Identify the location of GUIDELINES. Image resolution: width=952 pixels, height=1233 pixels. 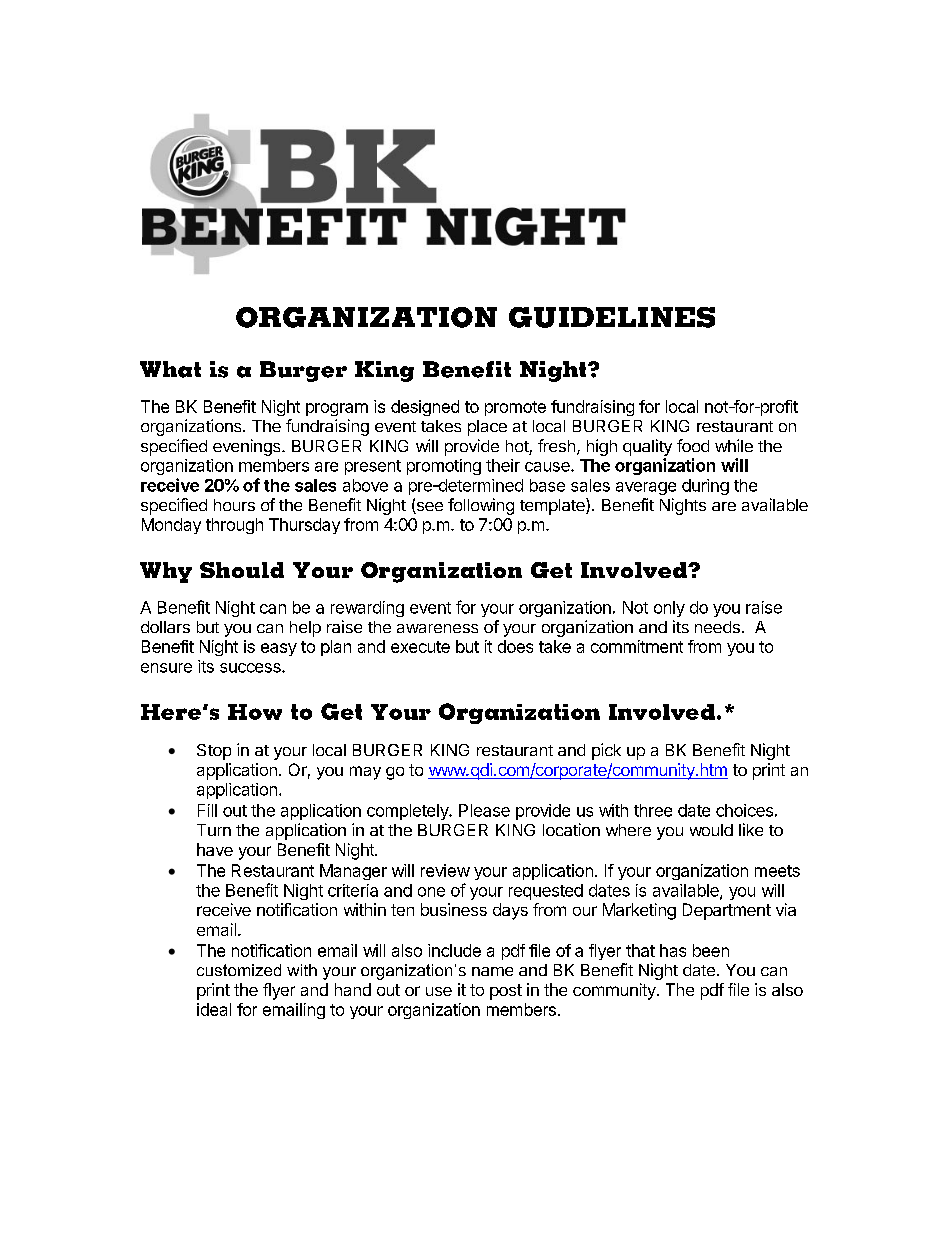
(612, 317).
